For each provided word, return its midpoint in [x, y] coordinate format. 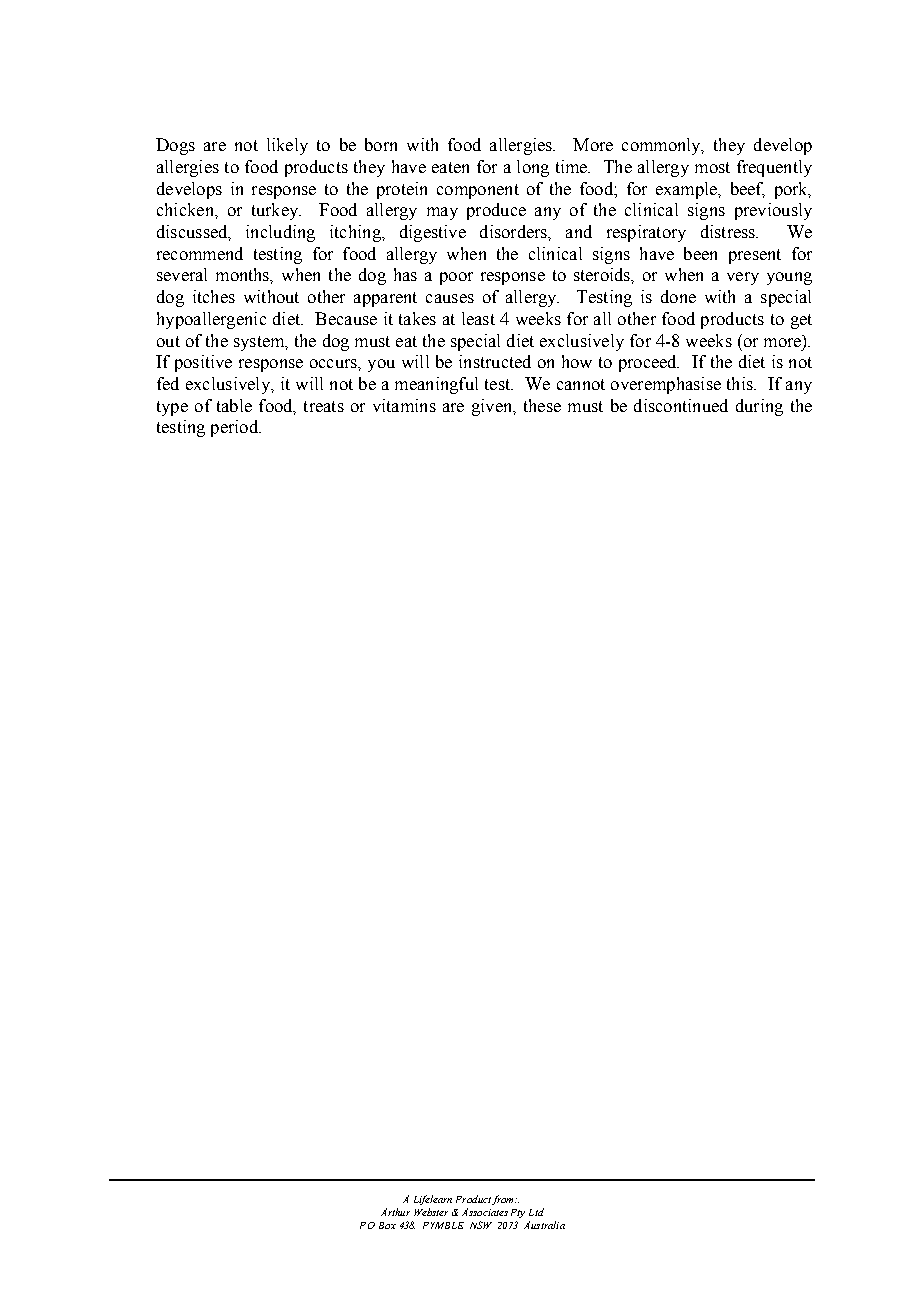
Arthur [395, 1212]
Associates [485, 1212]
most [712, 167]
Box [387, 1225]
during [759, 407]
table [234, 405]
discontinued [681, 405]
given [493, 407]
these [542, 405]
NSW [481, 1225]
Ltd [536, 1212]
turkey [276, 211]
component [478, 191]
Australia [544, 1225]
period [236, 428]
